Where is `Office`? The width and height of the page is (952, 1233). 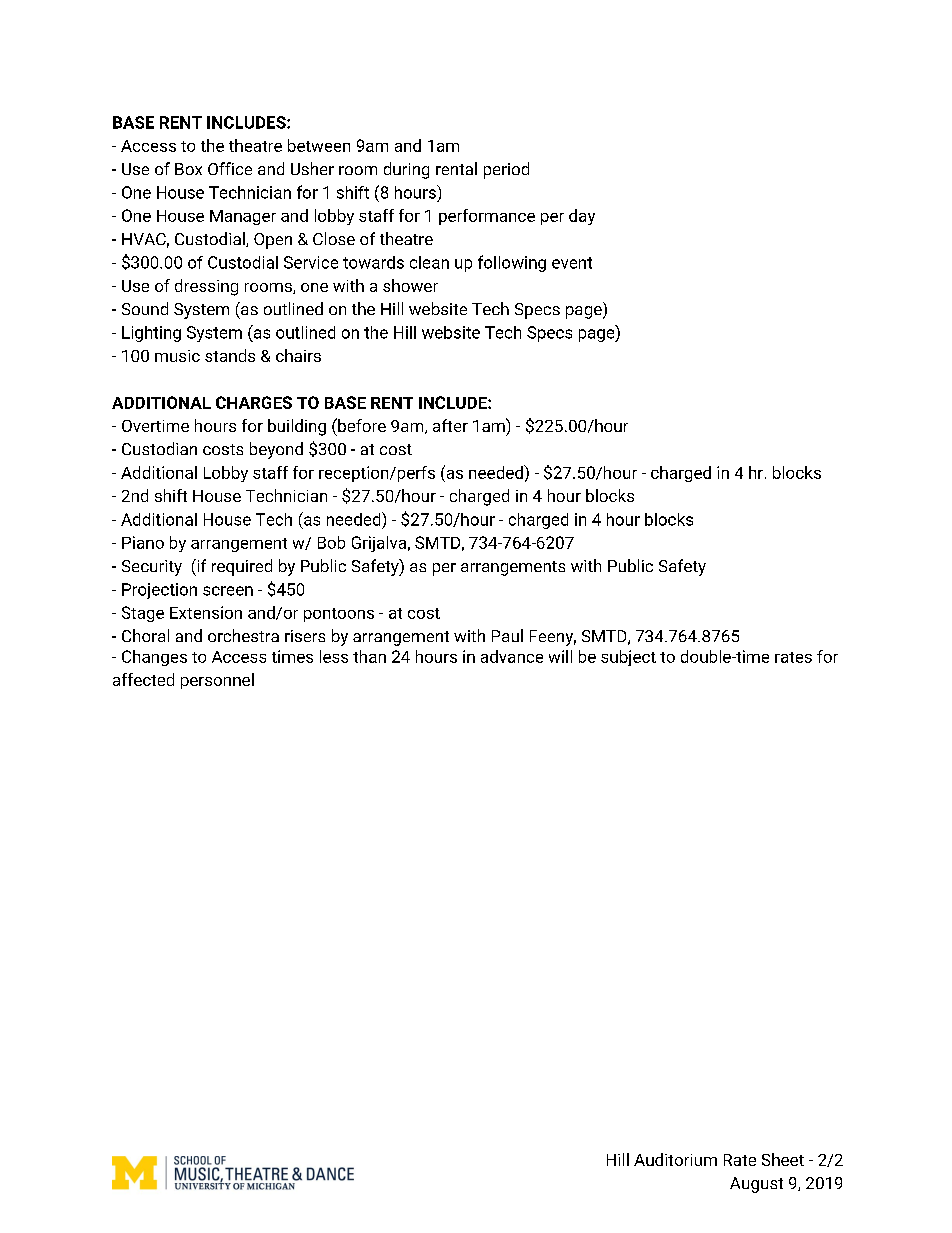 Office is located at coordinates (230, 168).
